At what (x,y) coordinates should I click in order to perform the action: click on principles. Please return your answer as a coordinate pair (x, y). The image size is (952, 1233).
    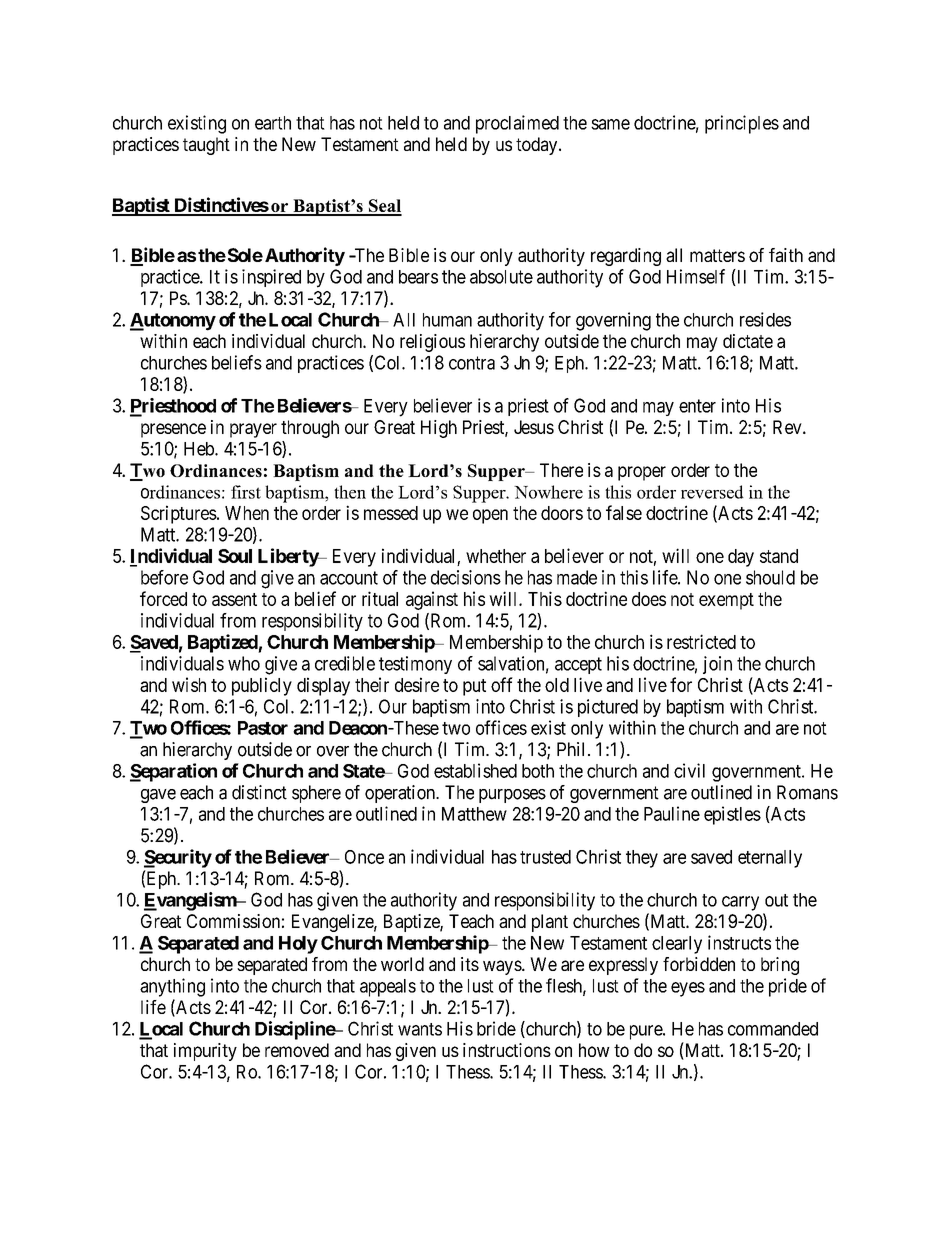
    Looking at the image, I should click on (742, 124).
